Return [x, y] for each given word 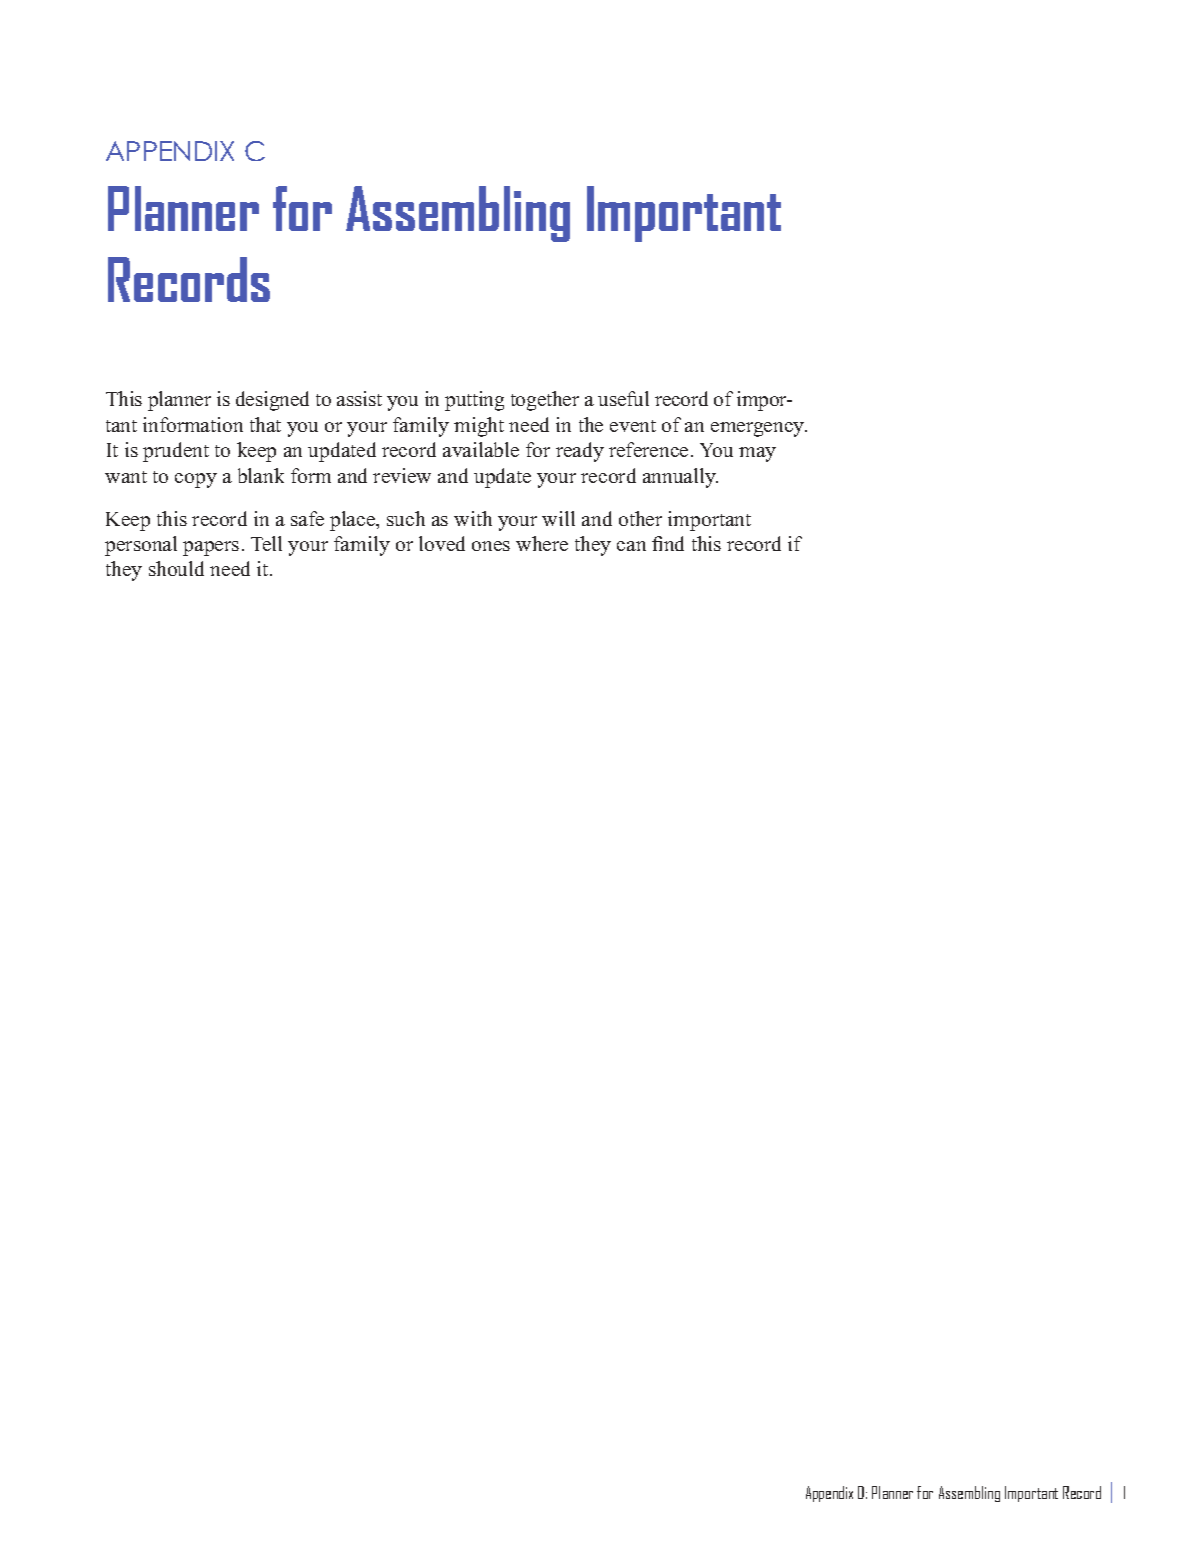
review [402, 475]
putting [474, 401]
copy [196, 480]
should [176, 568]
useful [623, 398]
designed [272, 401]
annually [680, 478]
